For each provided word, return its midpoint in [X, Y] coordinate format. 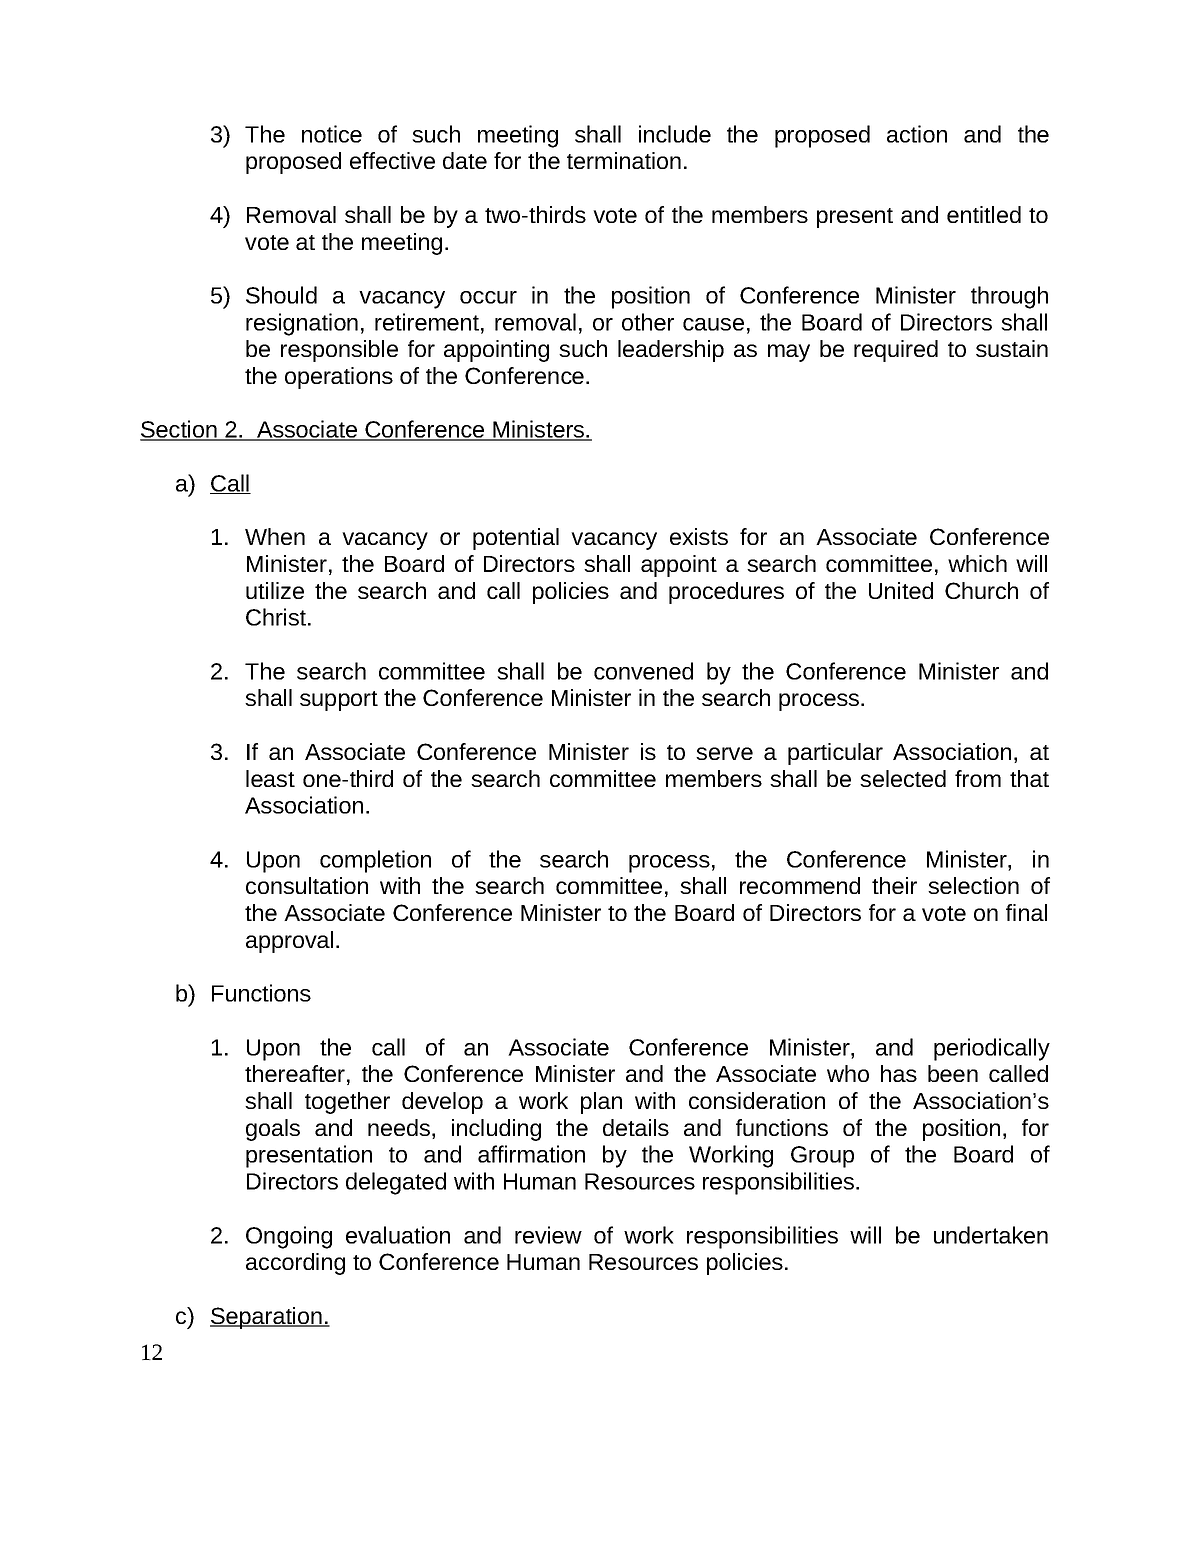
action [917, 134]
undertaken [991, 1235]
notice [332, 134]
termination [624, 160]
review [548, 1235]
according [295, 1264]
